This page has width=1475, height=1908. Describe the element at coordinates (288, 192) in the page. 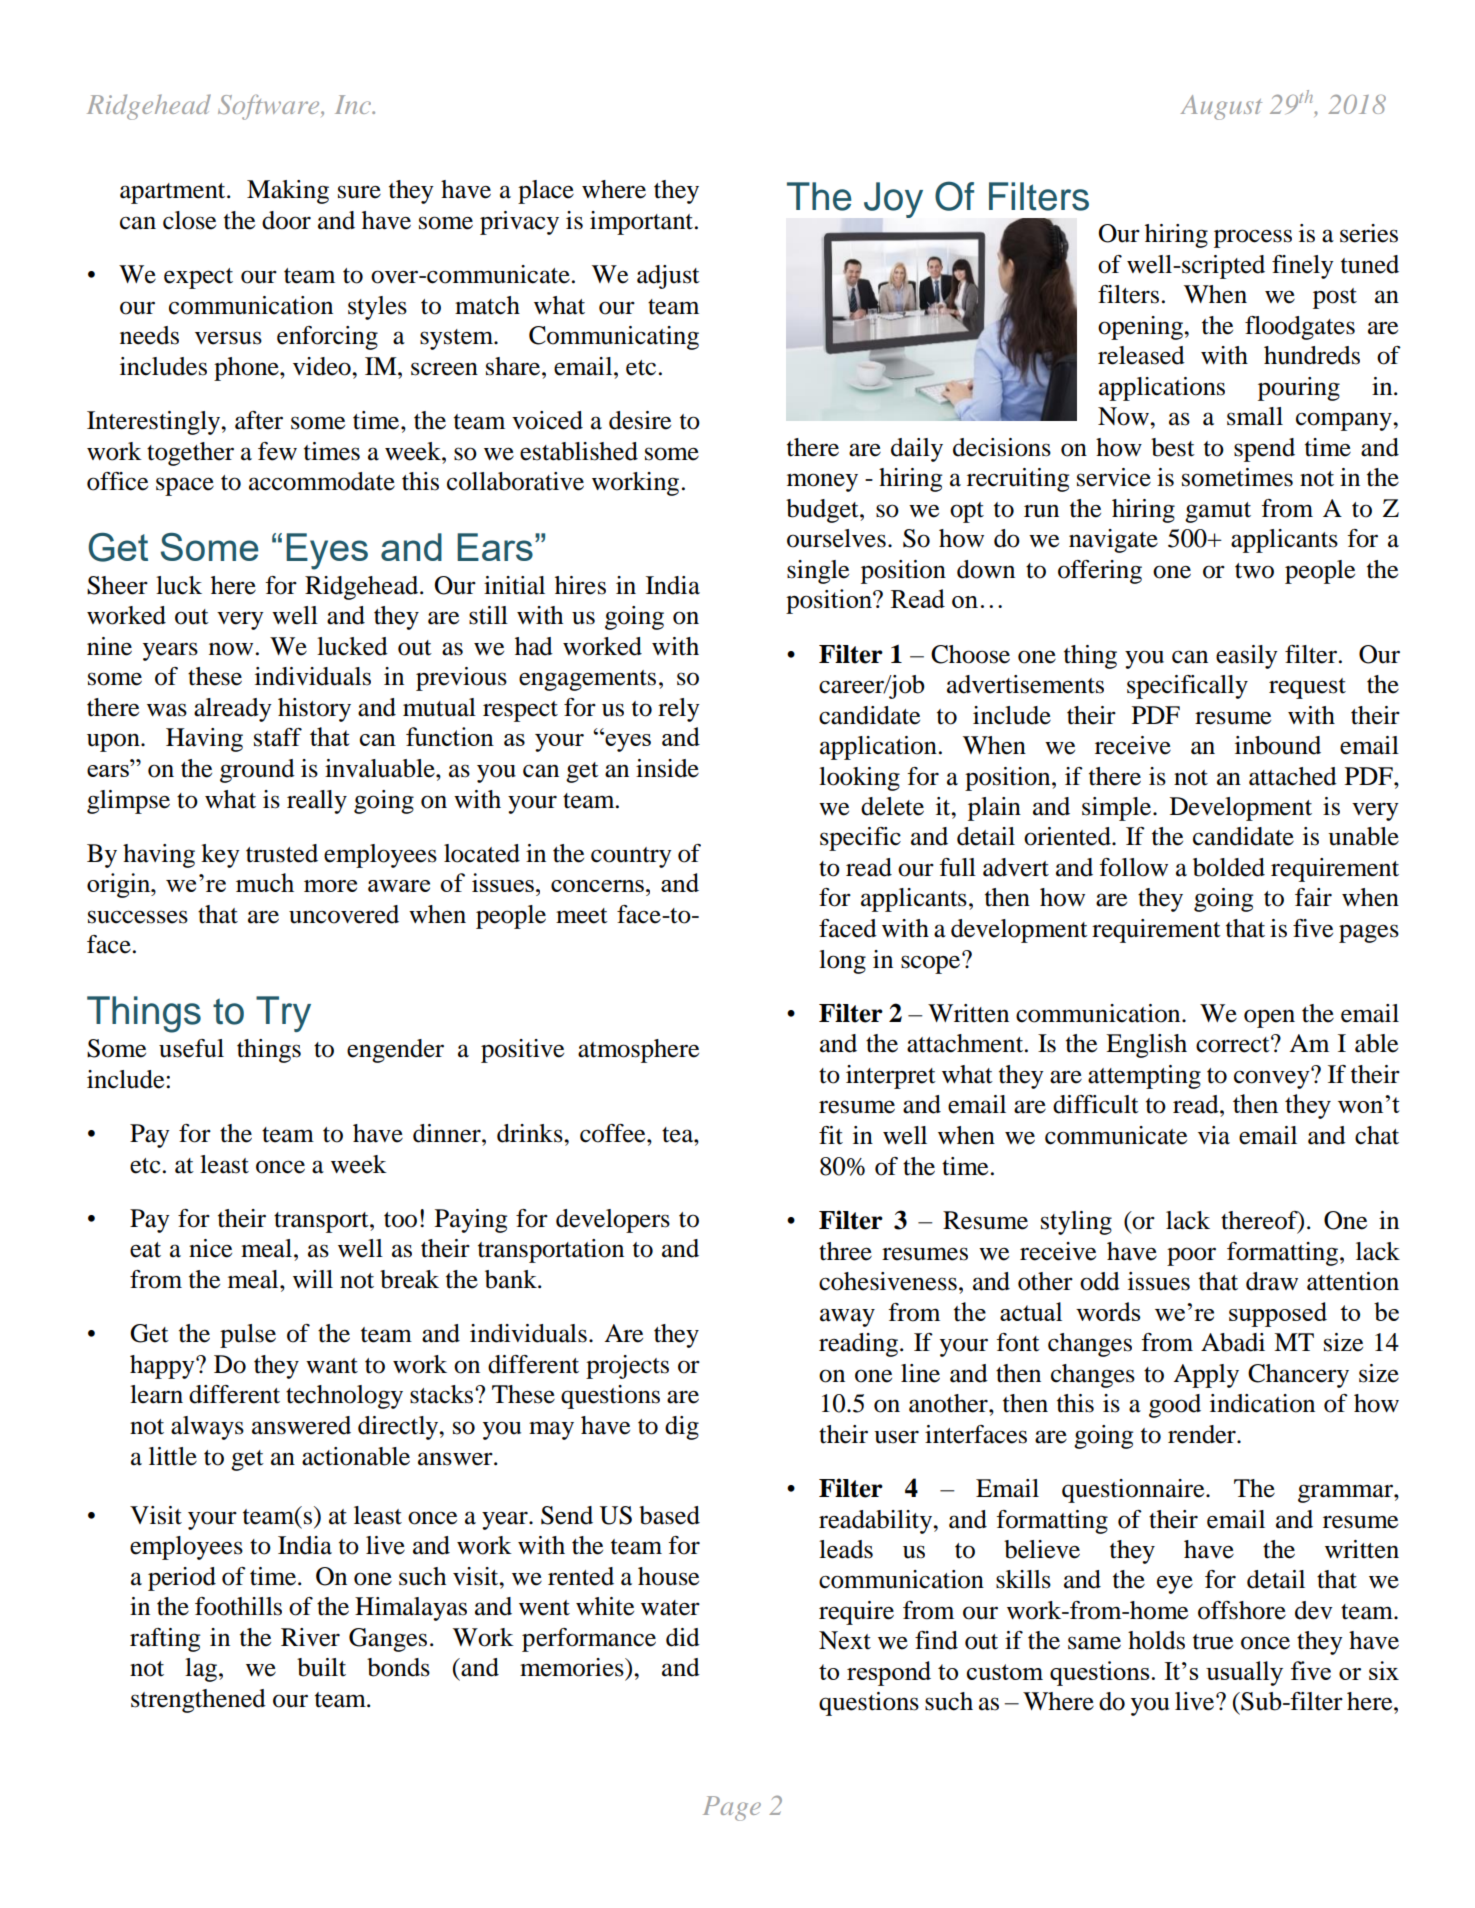

I see `Making` at that location.
